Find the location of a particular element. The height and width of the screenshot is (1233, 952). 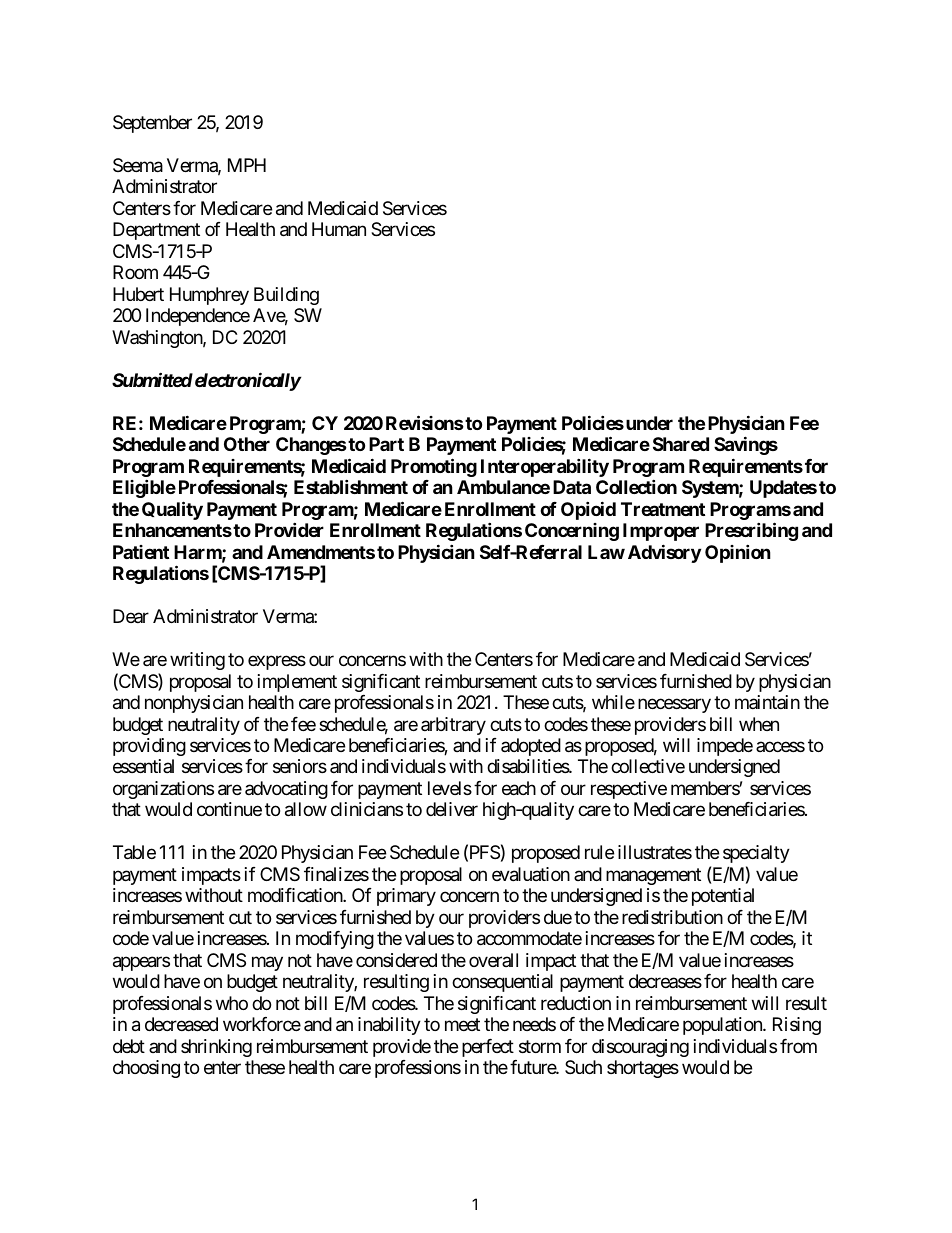

Opinion is located at coordinates (738, 553).
